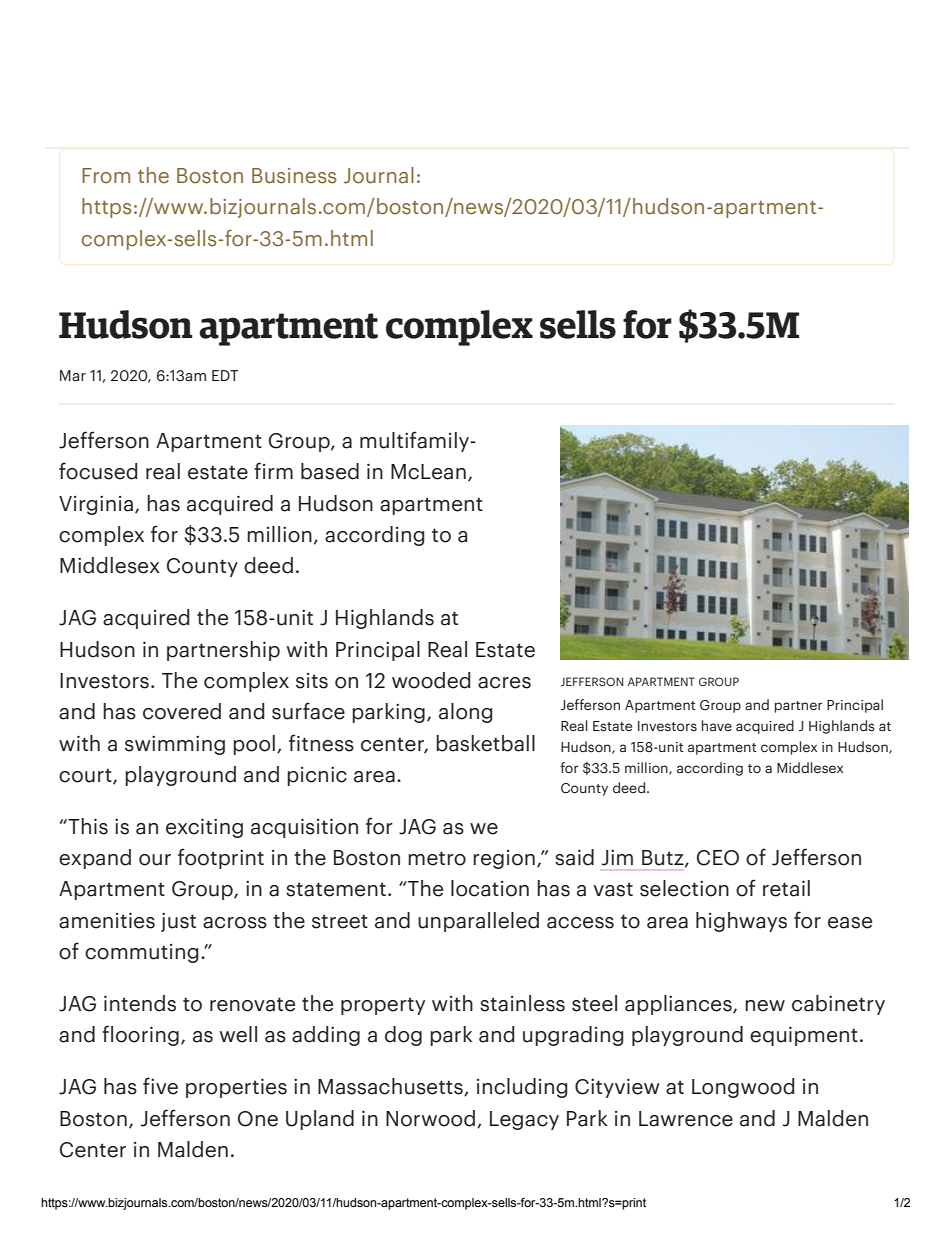 The image size is (952, 1233). Describe the element at coordinates (431, 680) in the screenshot. I see `wooded` at that location.
